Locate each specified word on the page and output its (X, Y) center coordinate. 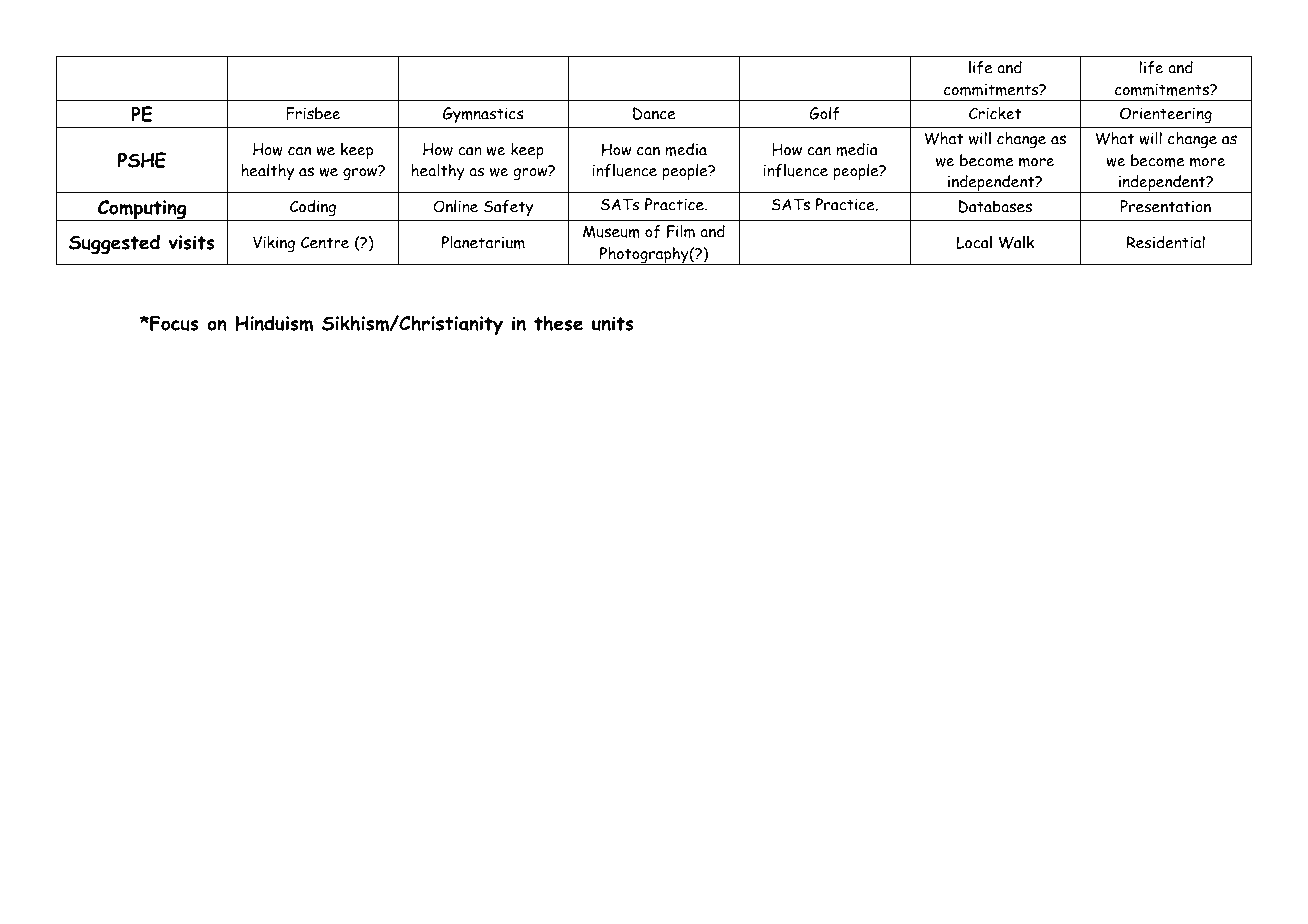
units (613, 323)
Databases (995, 206)
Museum (611, 231)
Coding (313, 208)
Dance (654, 113)
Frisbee (313, 113)
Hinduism (274, 323)
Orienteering (1166, 115)
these (558, 323)
